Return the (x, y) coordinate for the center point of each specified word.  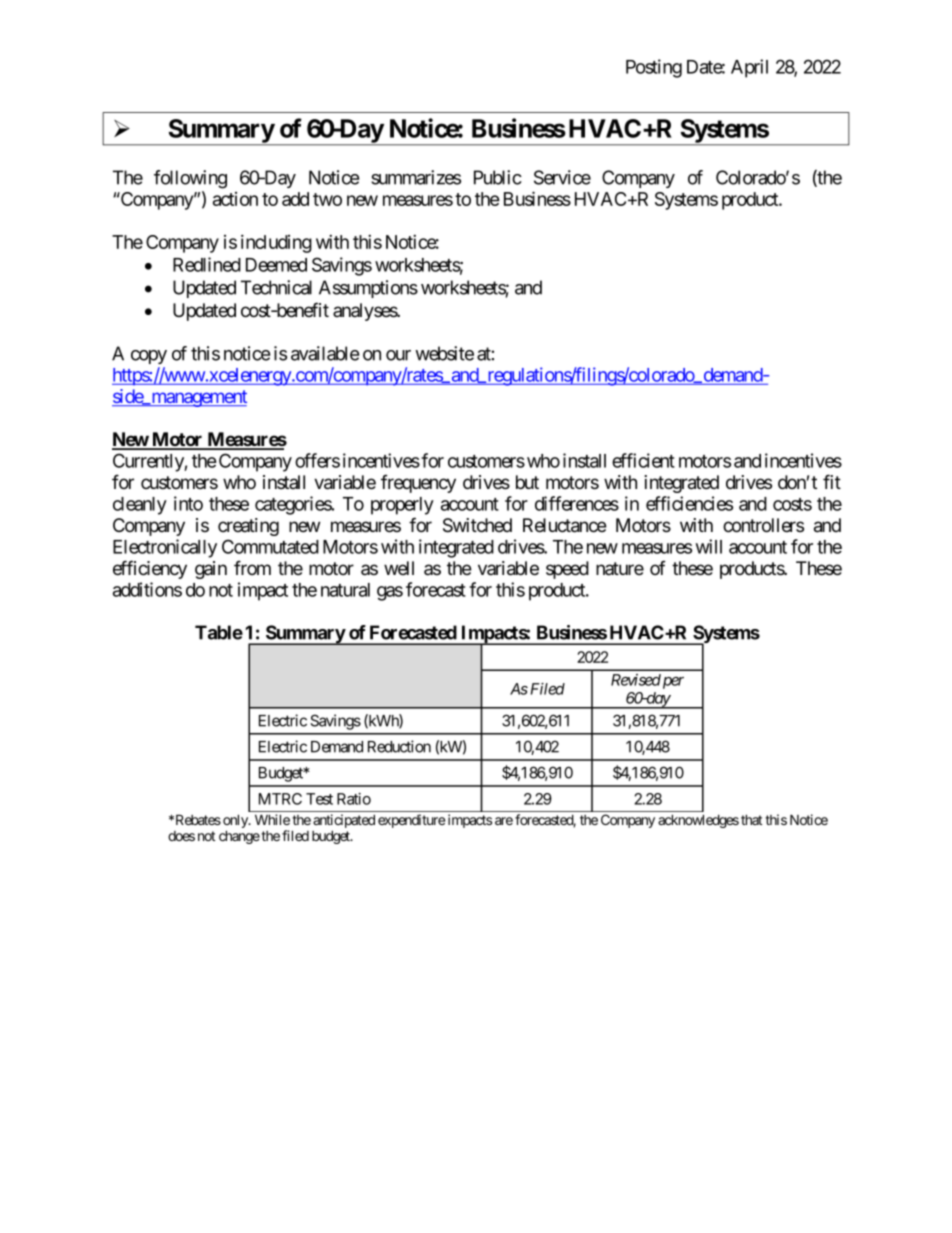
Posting (654, 68)
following (190, 179)
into (188, 503)
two (327, 199)
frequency (418, 483)
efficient (643, 460)
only (236, 822)
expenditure (411, 821)
